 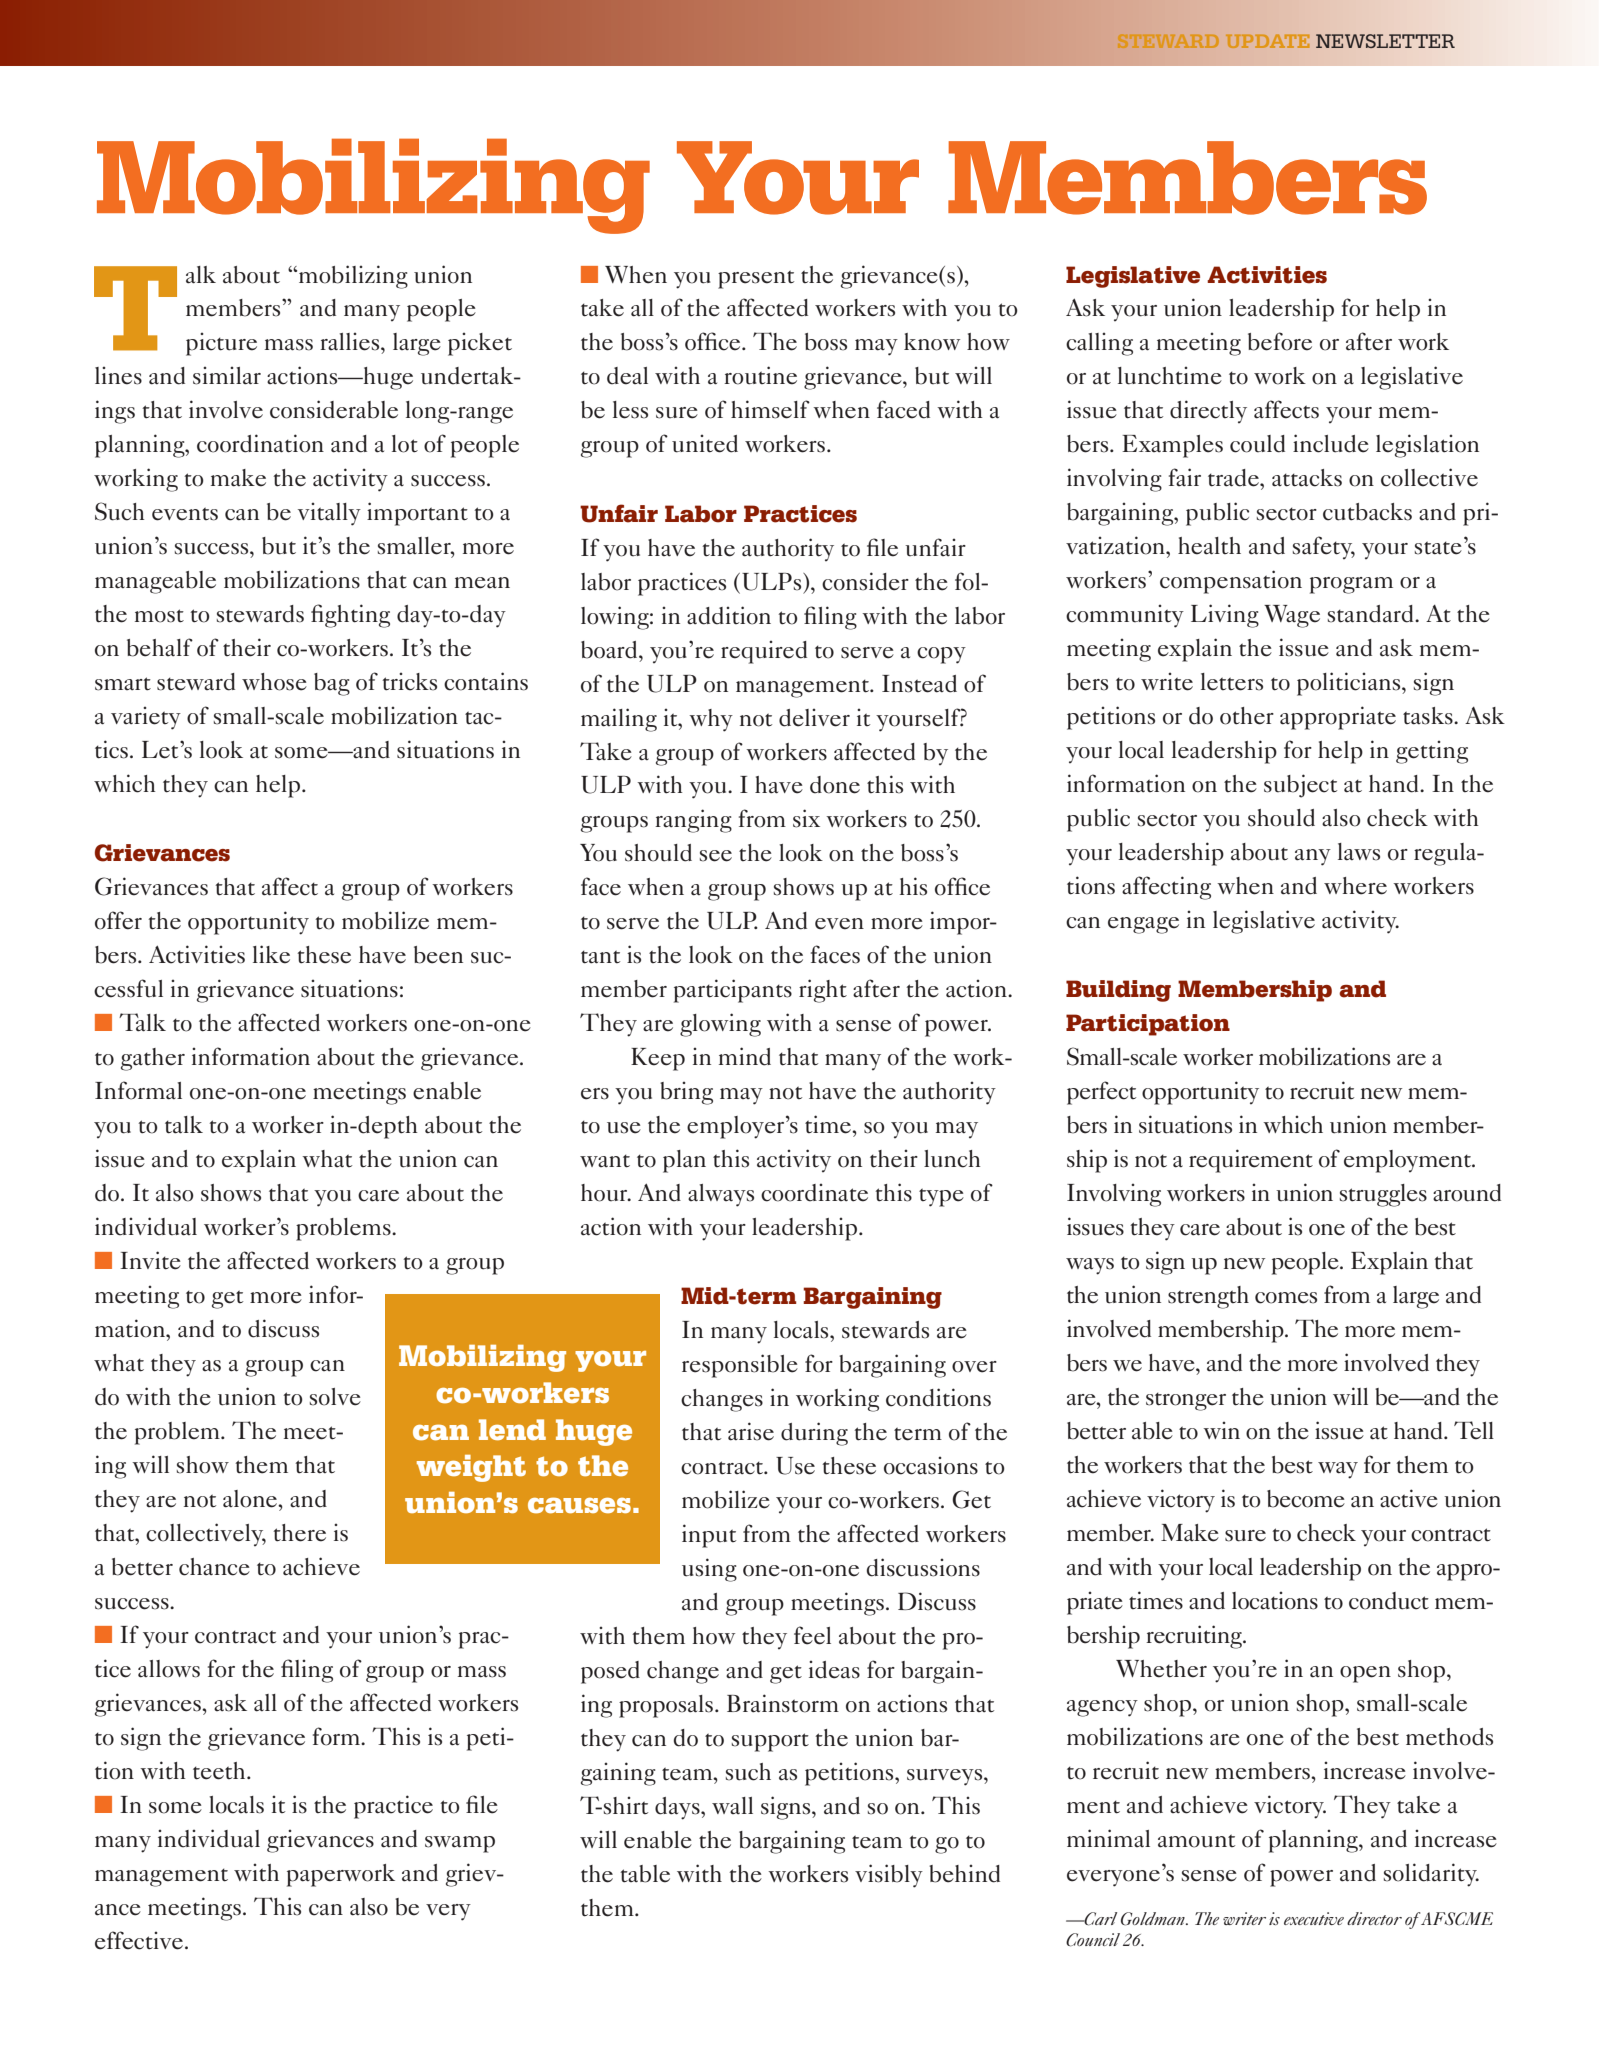 I want to click on become, so click(x=1306, y=1499).
